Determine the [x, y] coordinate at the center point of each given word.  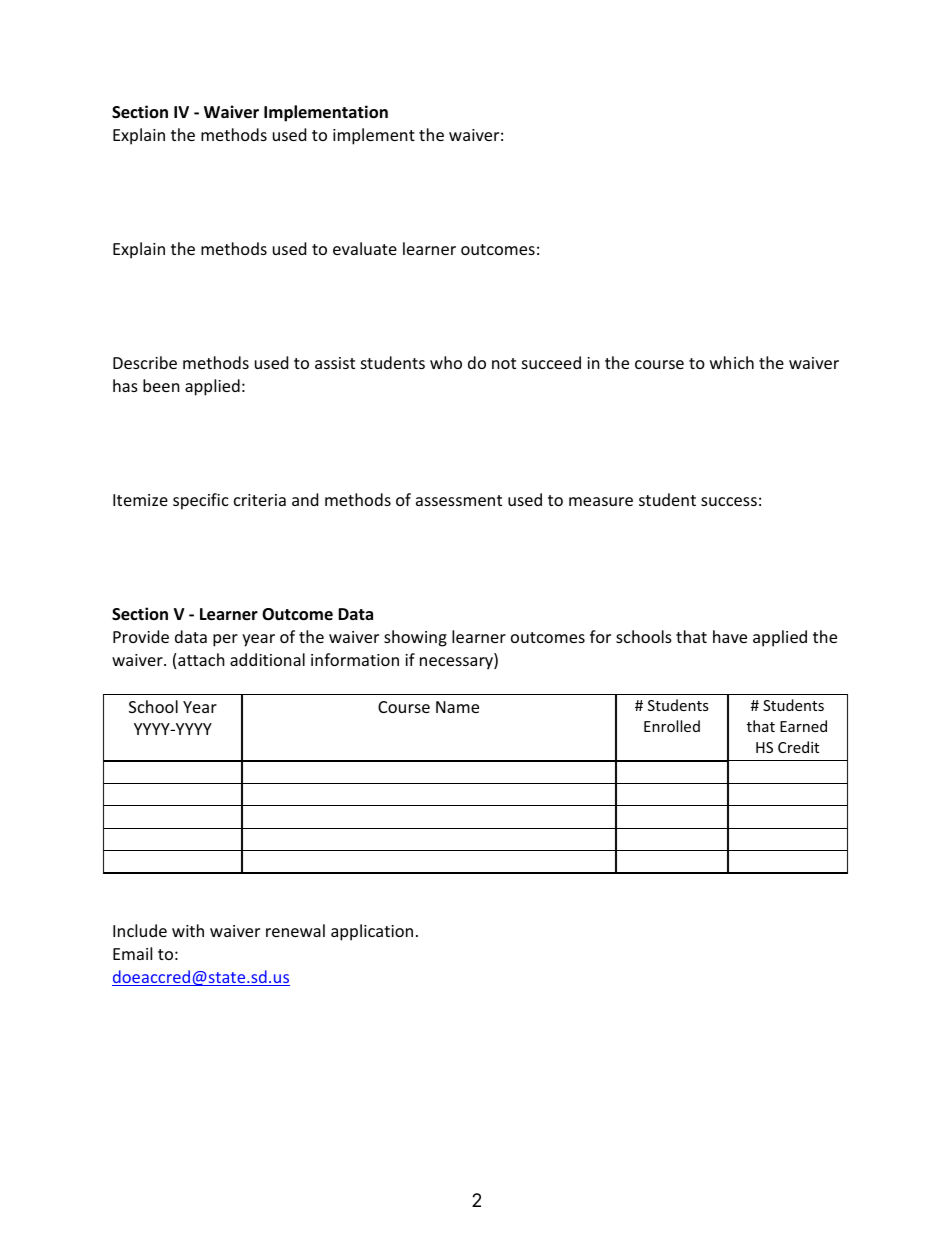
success [729, 501]
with [188, 930]
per [225, 640]
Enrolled [672, 726]
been [161, 385]
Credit [798, 747]
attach [201, 659]
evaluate [365, 248]
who [446, 362]
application [372, 932]
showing [415, 638]
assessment [459, 500]
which [732, 362]
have [730, 636]
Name [457, 707]
